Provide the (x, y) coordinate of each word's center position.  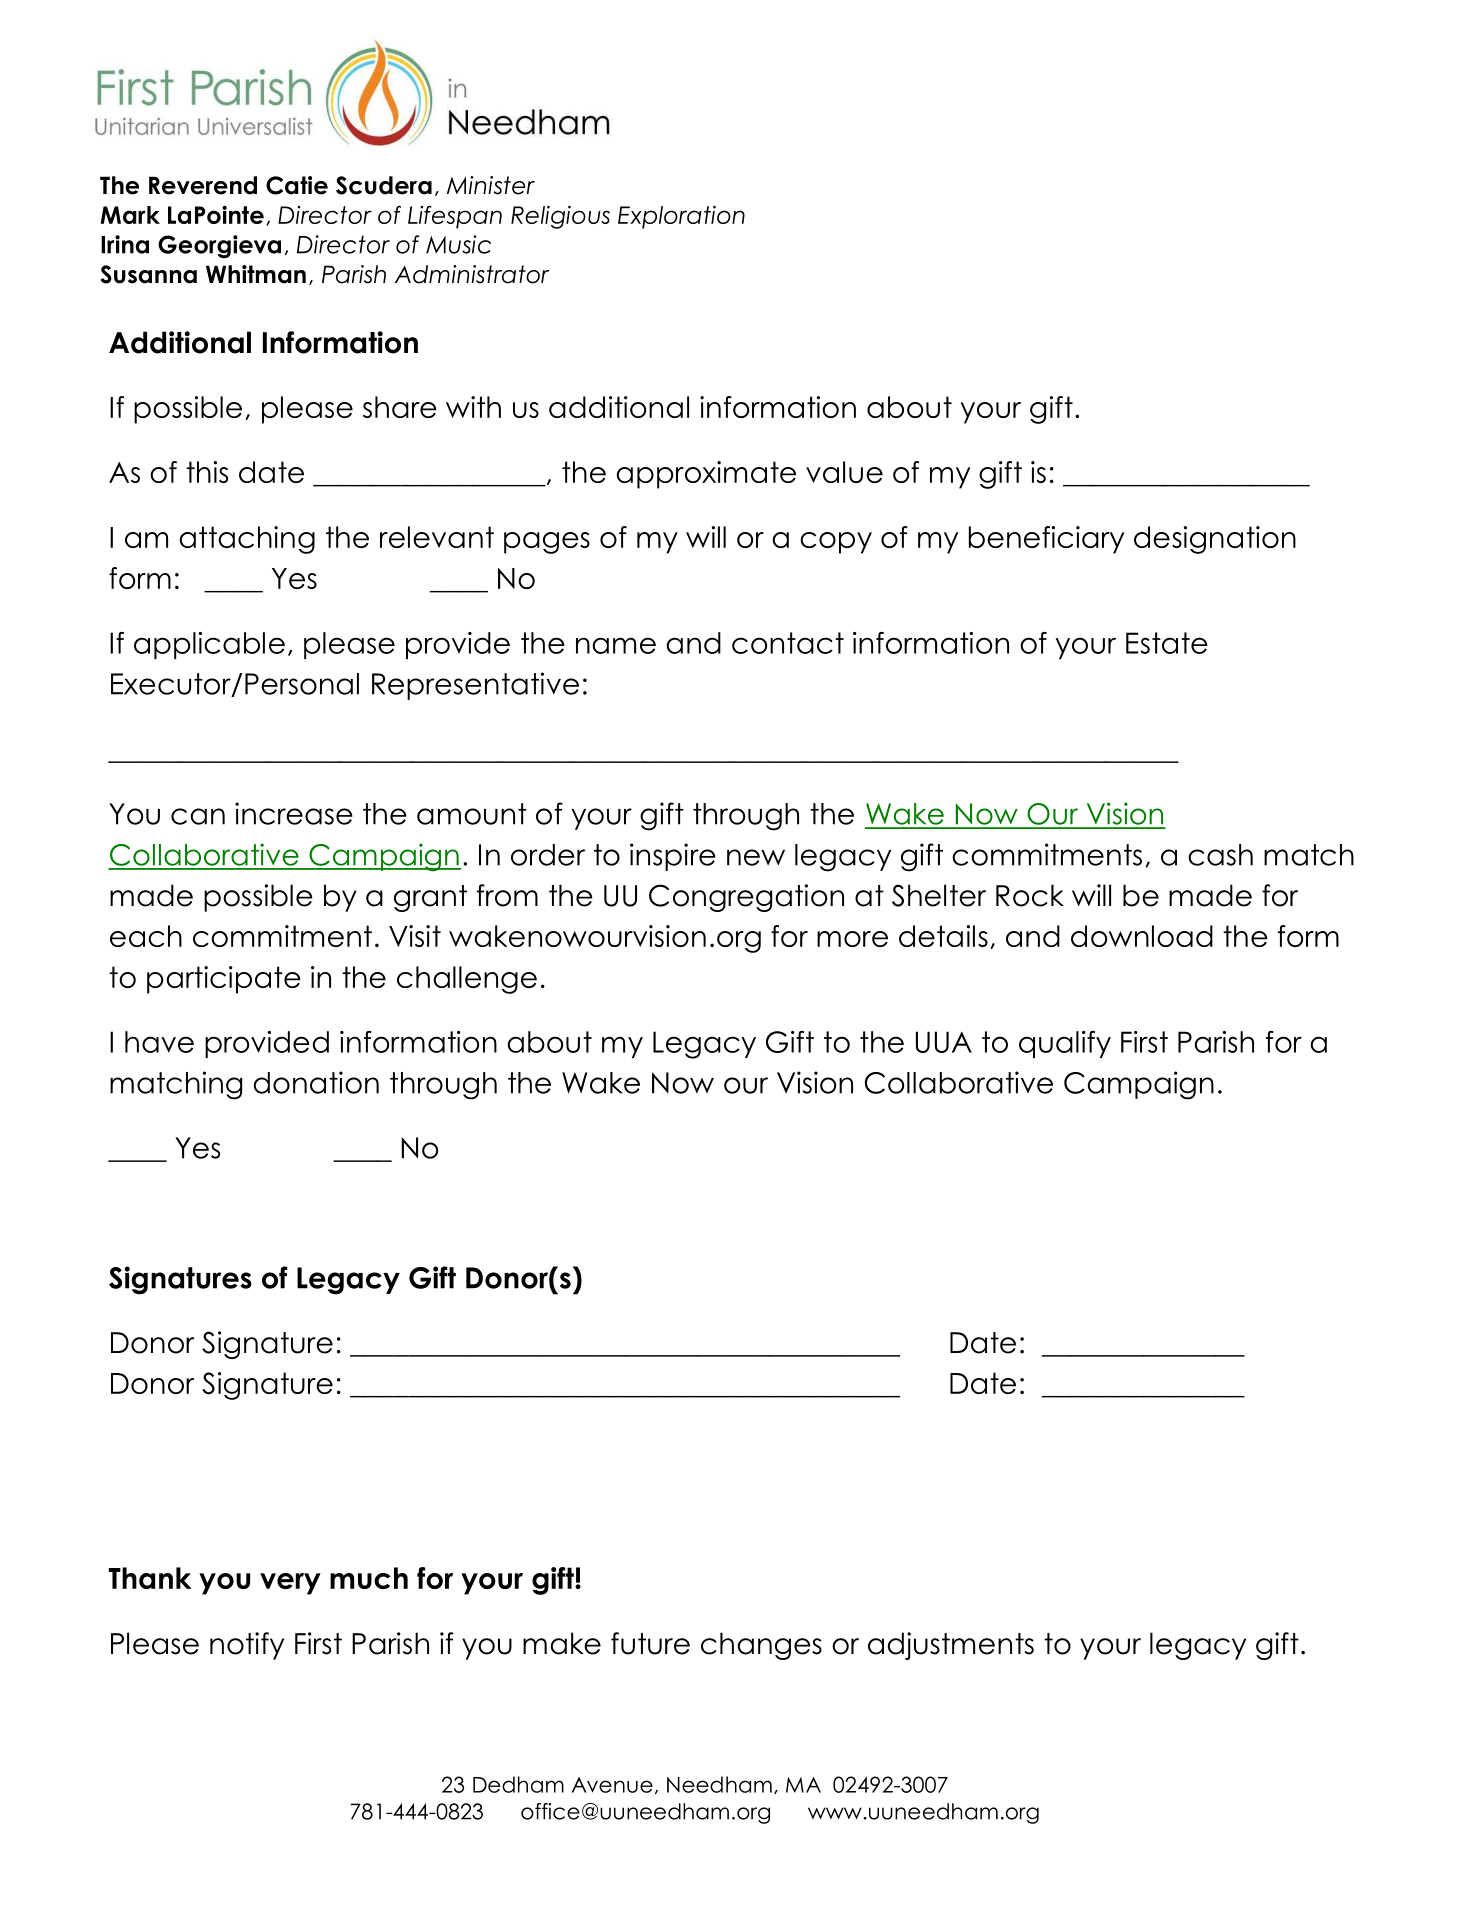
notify (247, 1646)
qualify (1065, 1044)
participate (224, 980)
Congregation (746, 898)
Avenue (612, 1785)
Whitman (256, 274)
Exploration (681, 217)
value (844, 472)
